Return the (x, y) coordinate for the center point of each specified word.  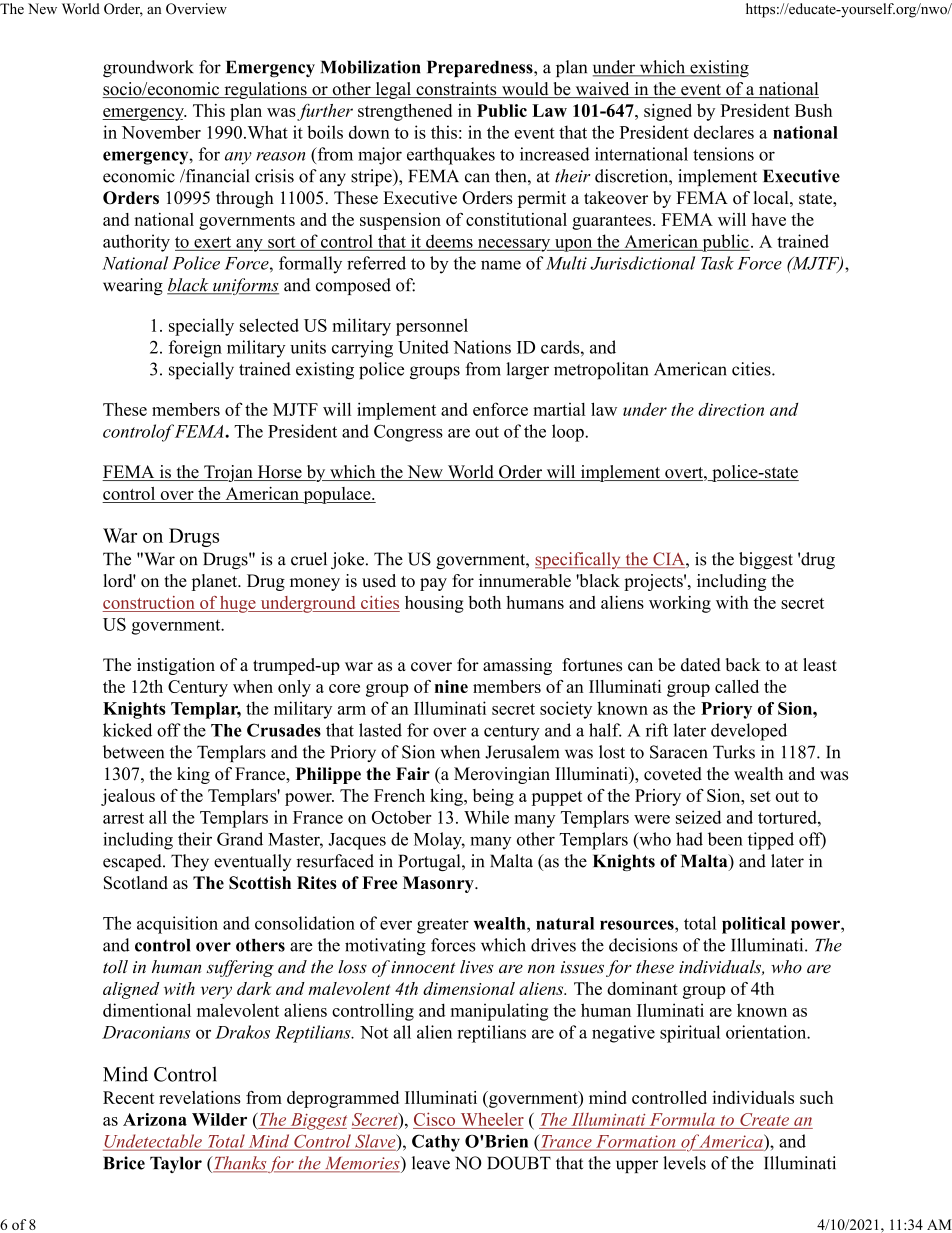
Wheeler (492, 1119)
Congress (408, 433)
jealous (128, 797)
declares (724, 132)
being (493, 797)
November (161, 132)
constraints (456, 90)
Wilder (219, 1119)
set (760, 796)
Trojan (228, 473)
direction (731, 409)
